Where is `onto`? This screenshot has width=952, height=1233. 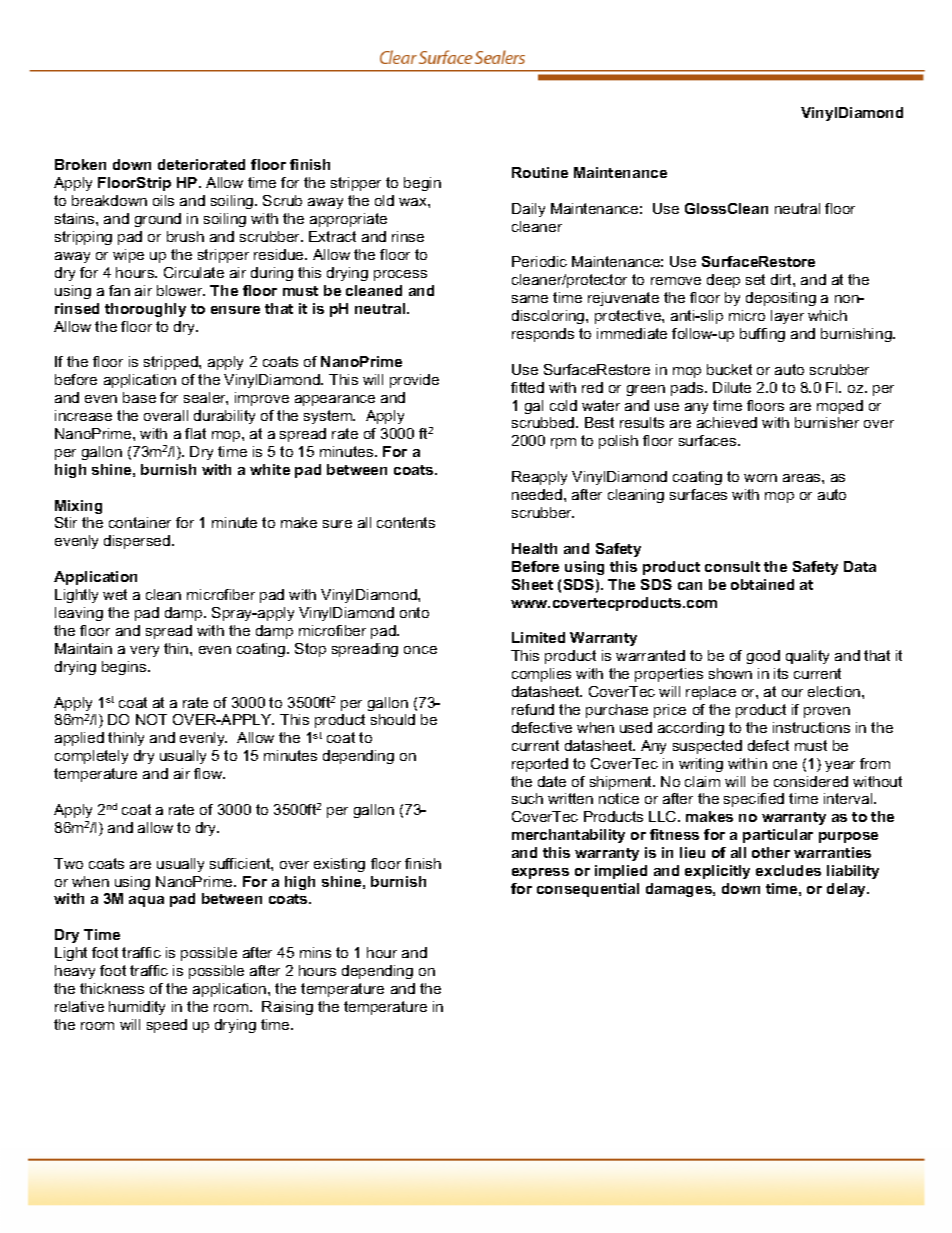 onto is located at coordinates (414, 612).
